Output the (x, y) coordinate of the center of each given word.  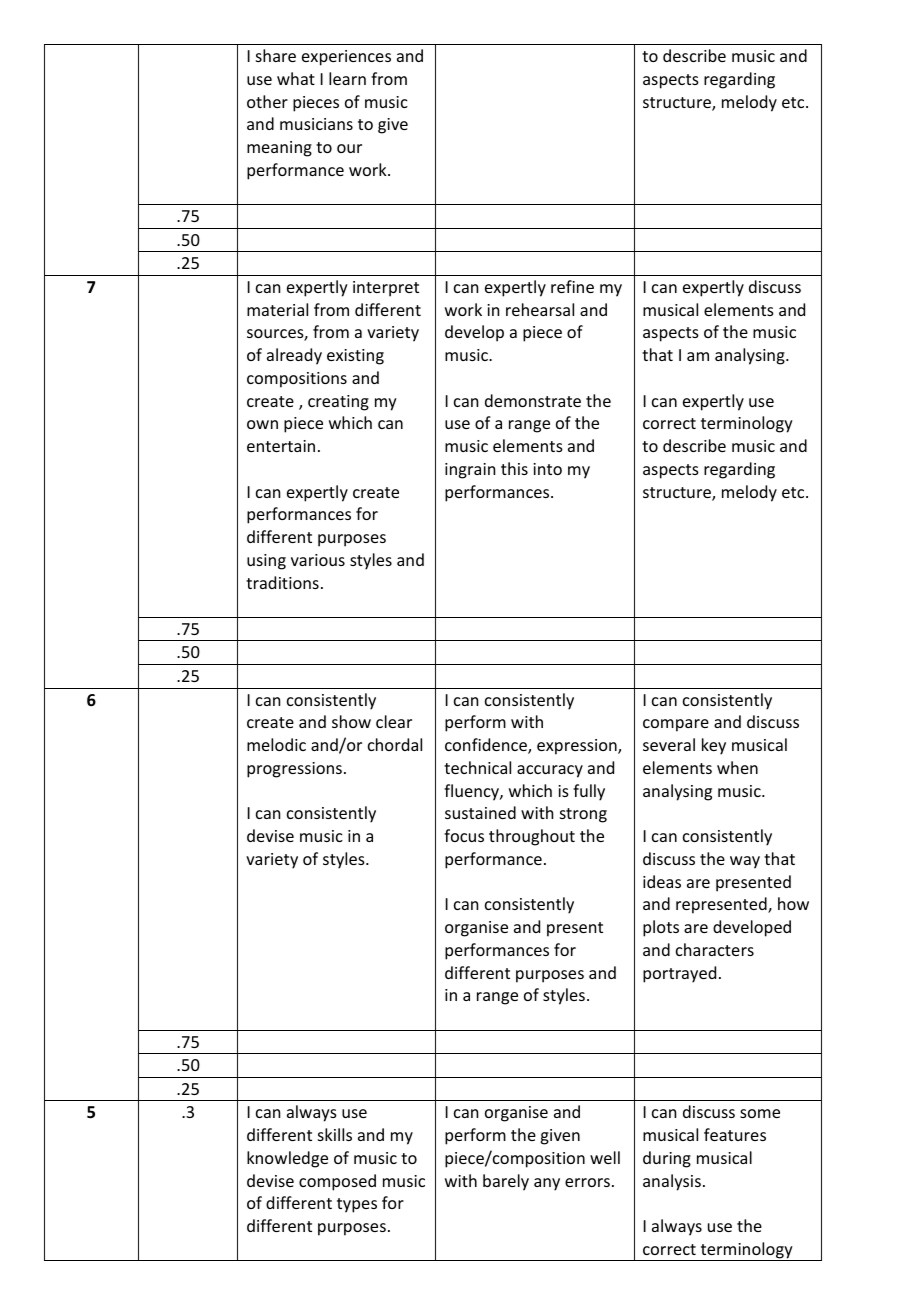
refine (572, 286)
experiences (346, 58)
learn (347, 78)
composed (337, 1182)
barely (506, 1182)
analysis (672, 1182)
